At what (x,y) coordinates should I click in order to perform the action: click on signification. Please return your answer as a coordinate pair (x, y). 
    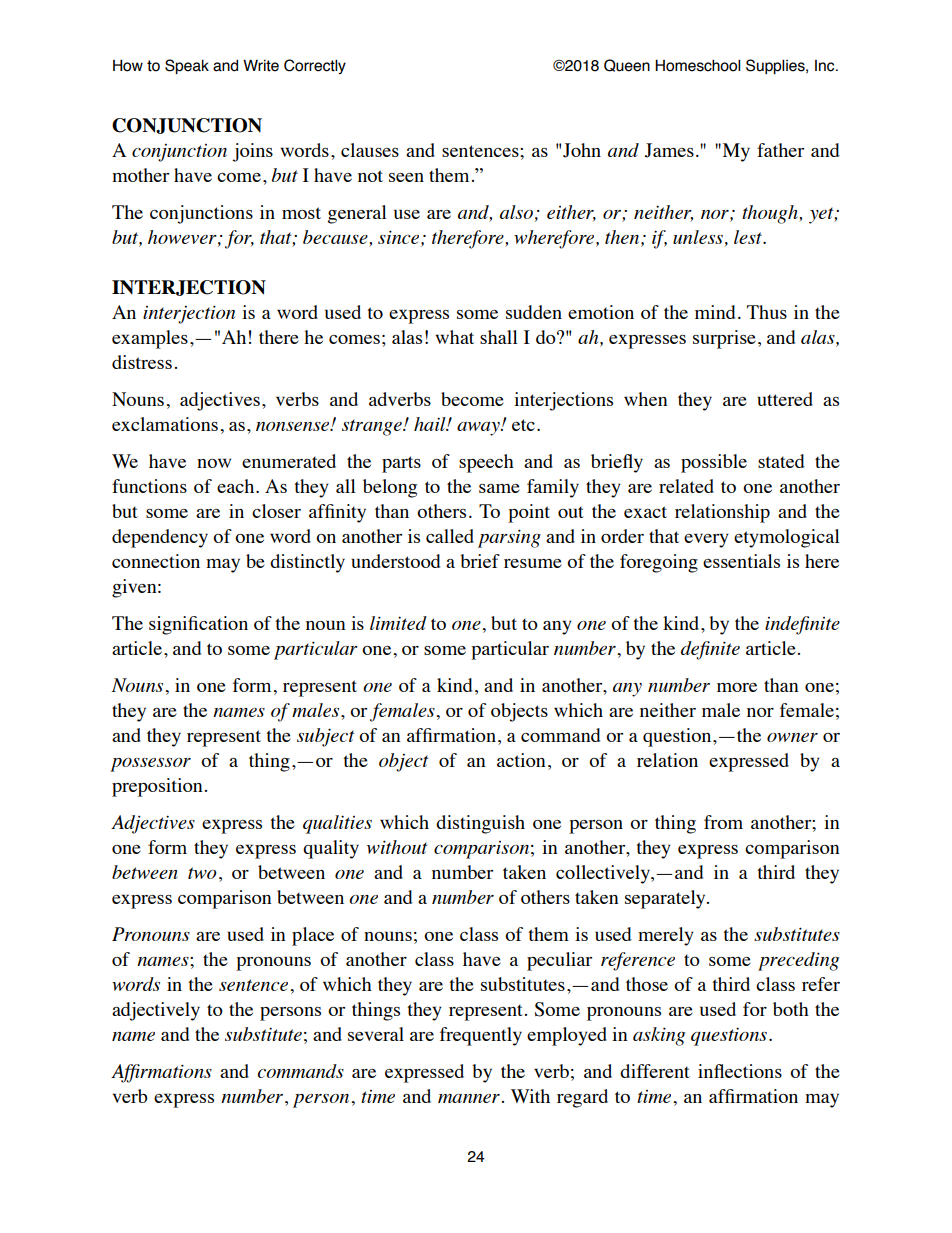
    Looking at the image, I should click on (198, 625).
